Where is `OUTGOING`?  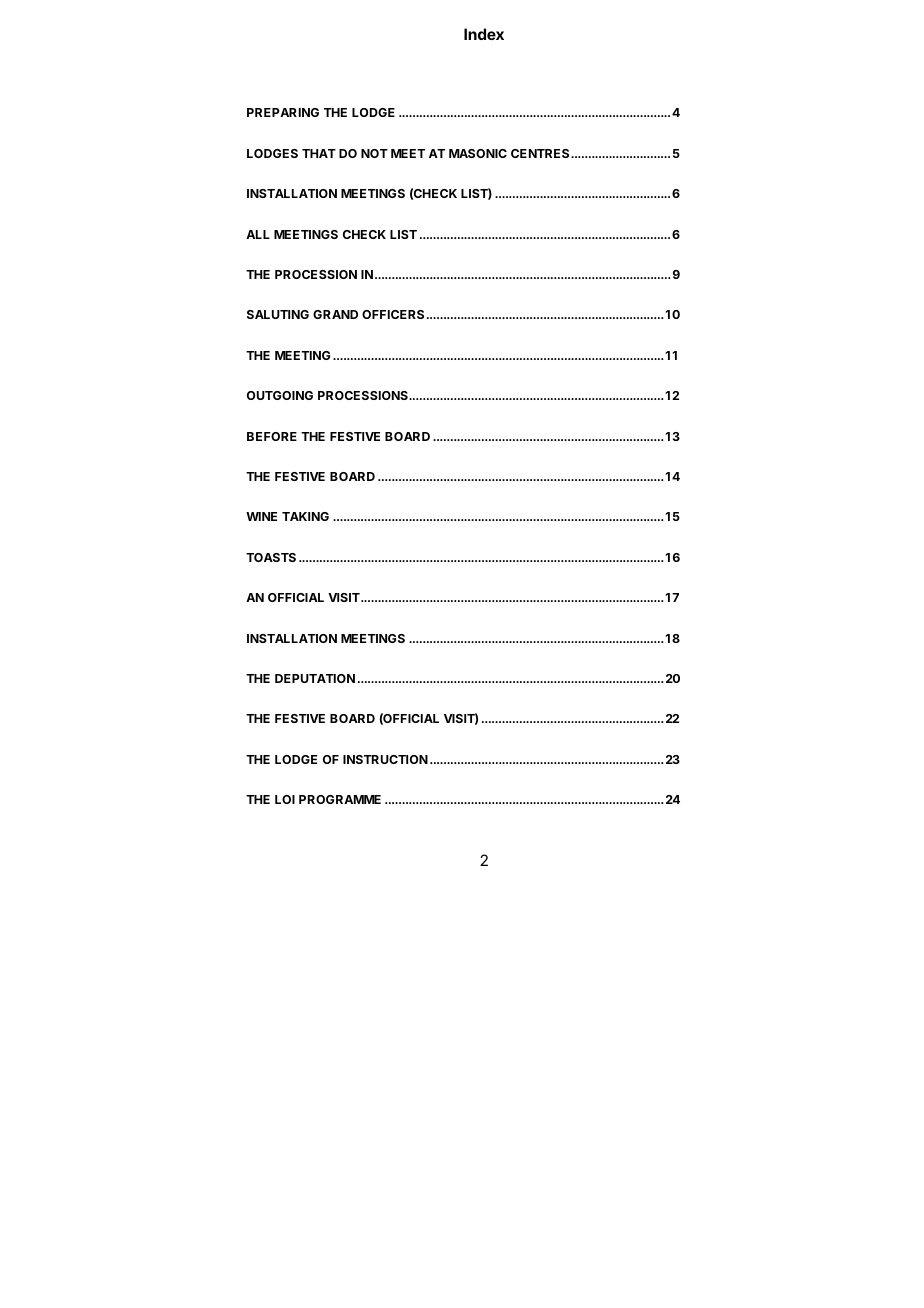
OUTGOING is located at coordinates (280, 395).
